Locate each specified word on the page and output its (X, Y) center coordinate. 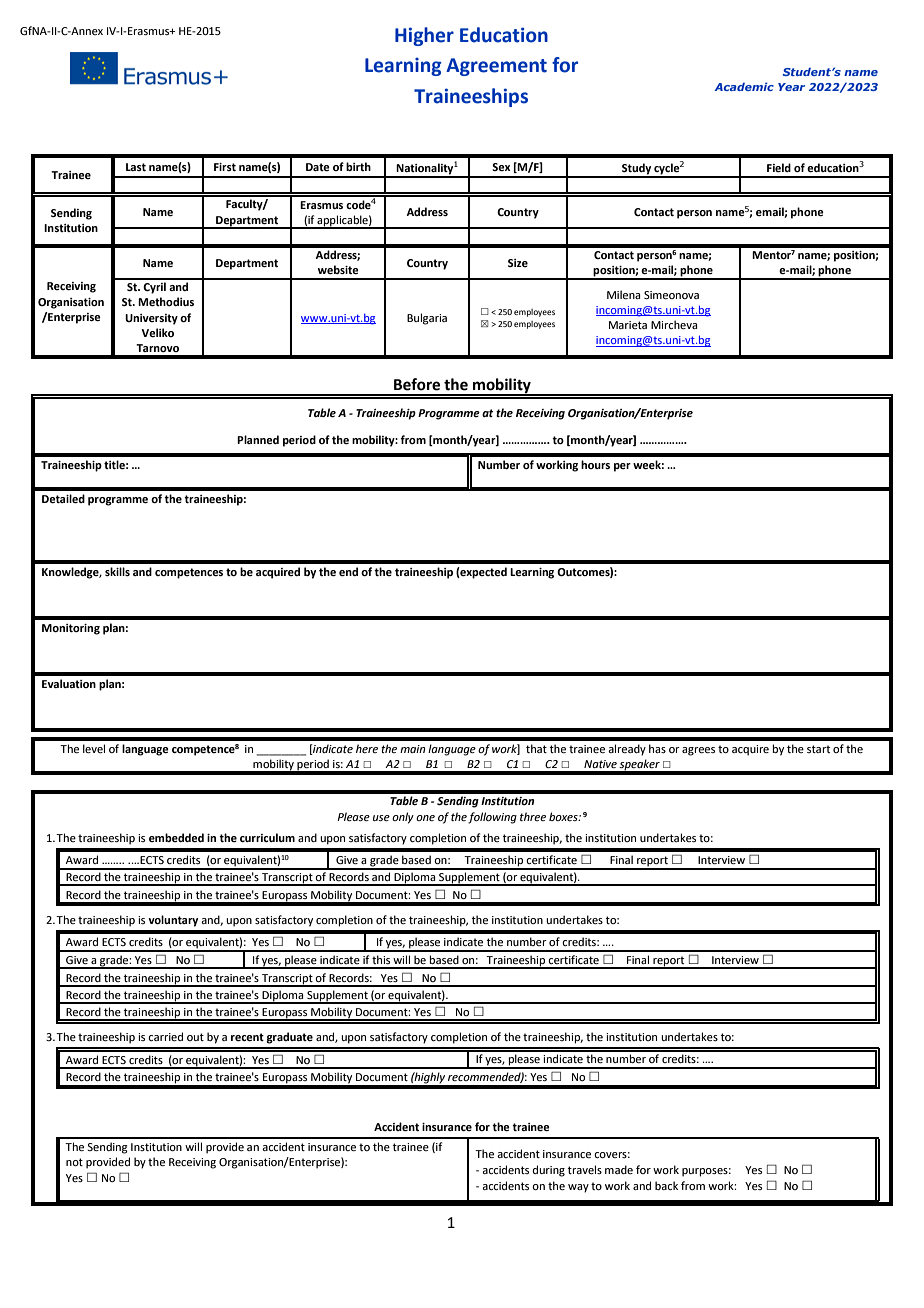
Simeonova (671, 295)
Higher (424, 36)
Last (136, 167)
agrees (698, 751)
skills (117, 571)
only (403, 818)
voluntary (173, 921)
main (412, 749)
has (657, 748)
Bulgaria (427, 319)
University (151, 319)
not (74, 1162)
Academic (744, 86)
